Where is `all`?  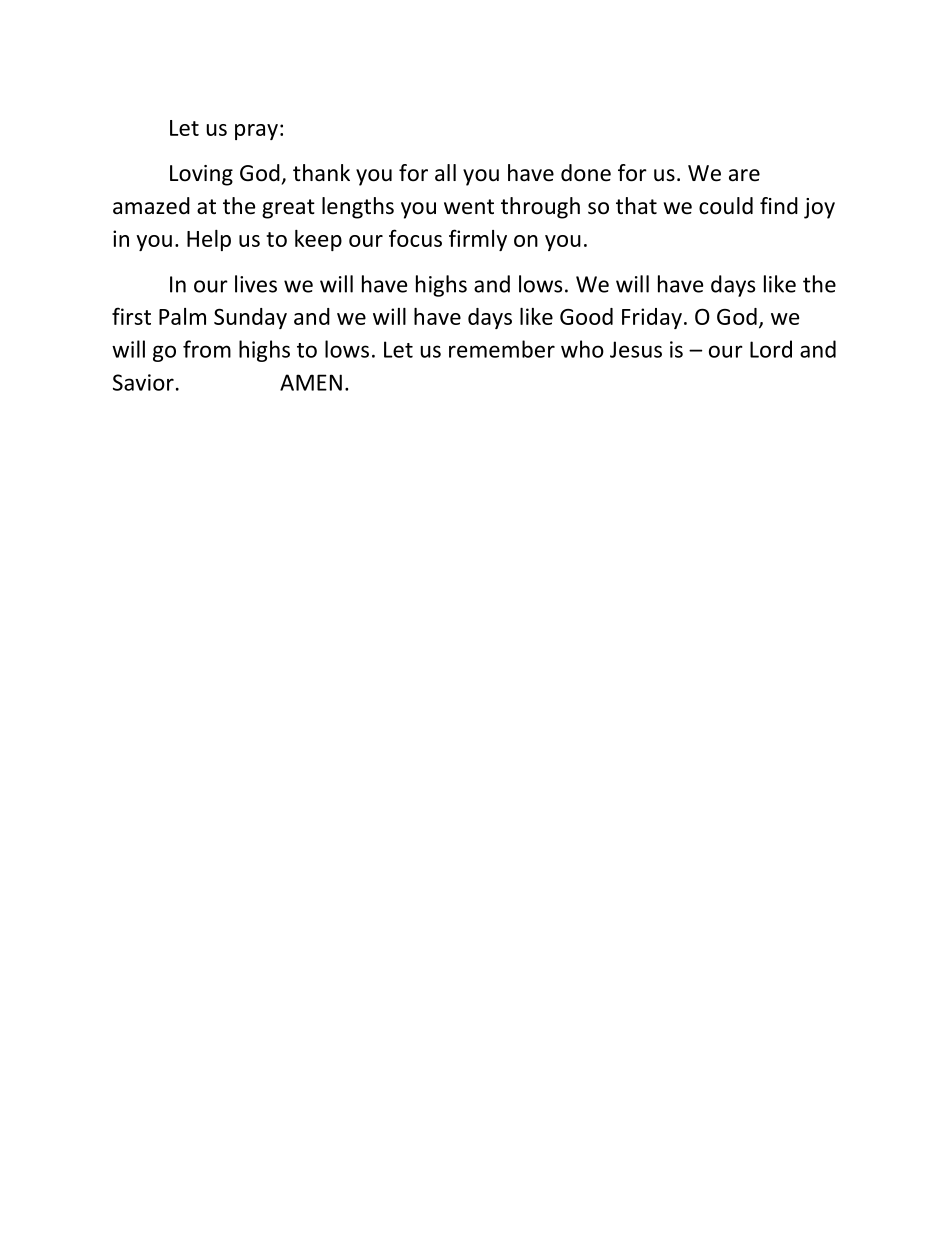
all is located at coordinates (445, 172).
